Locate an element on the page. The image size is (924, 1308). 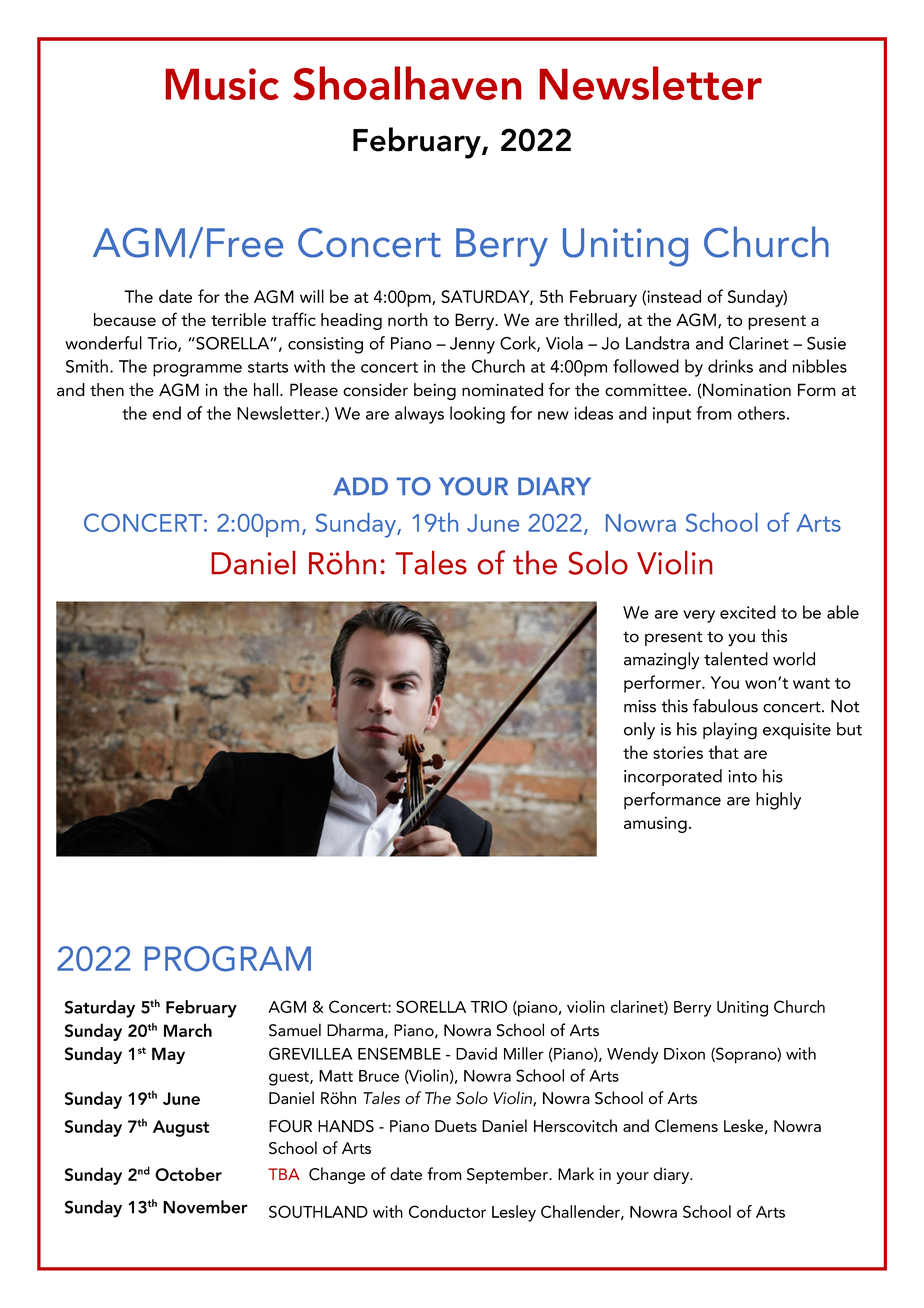
then is located at coordinates (107, 390).
